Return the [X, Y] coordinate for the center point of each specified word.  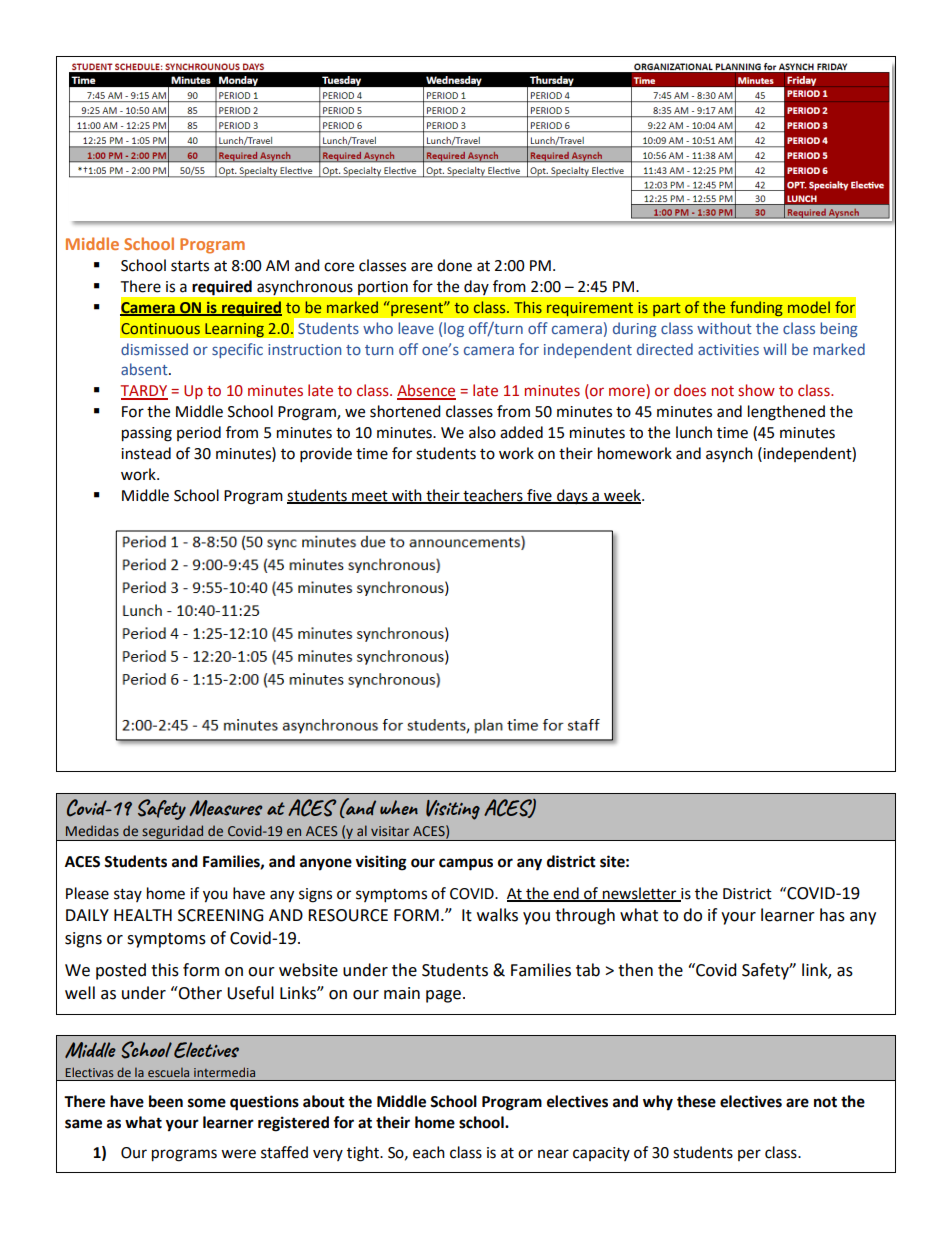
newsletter [640, 894]
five [539, 496]
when [399, 807]
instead [146, 453]
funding [756, 309]
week [622, 496]
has [832, 915]
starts [190, 266]
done [454, 265]
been [166, 1101]
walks [497, 915]
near [553, 1154]
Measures [226, 808]
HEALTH [143, 915]
